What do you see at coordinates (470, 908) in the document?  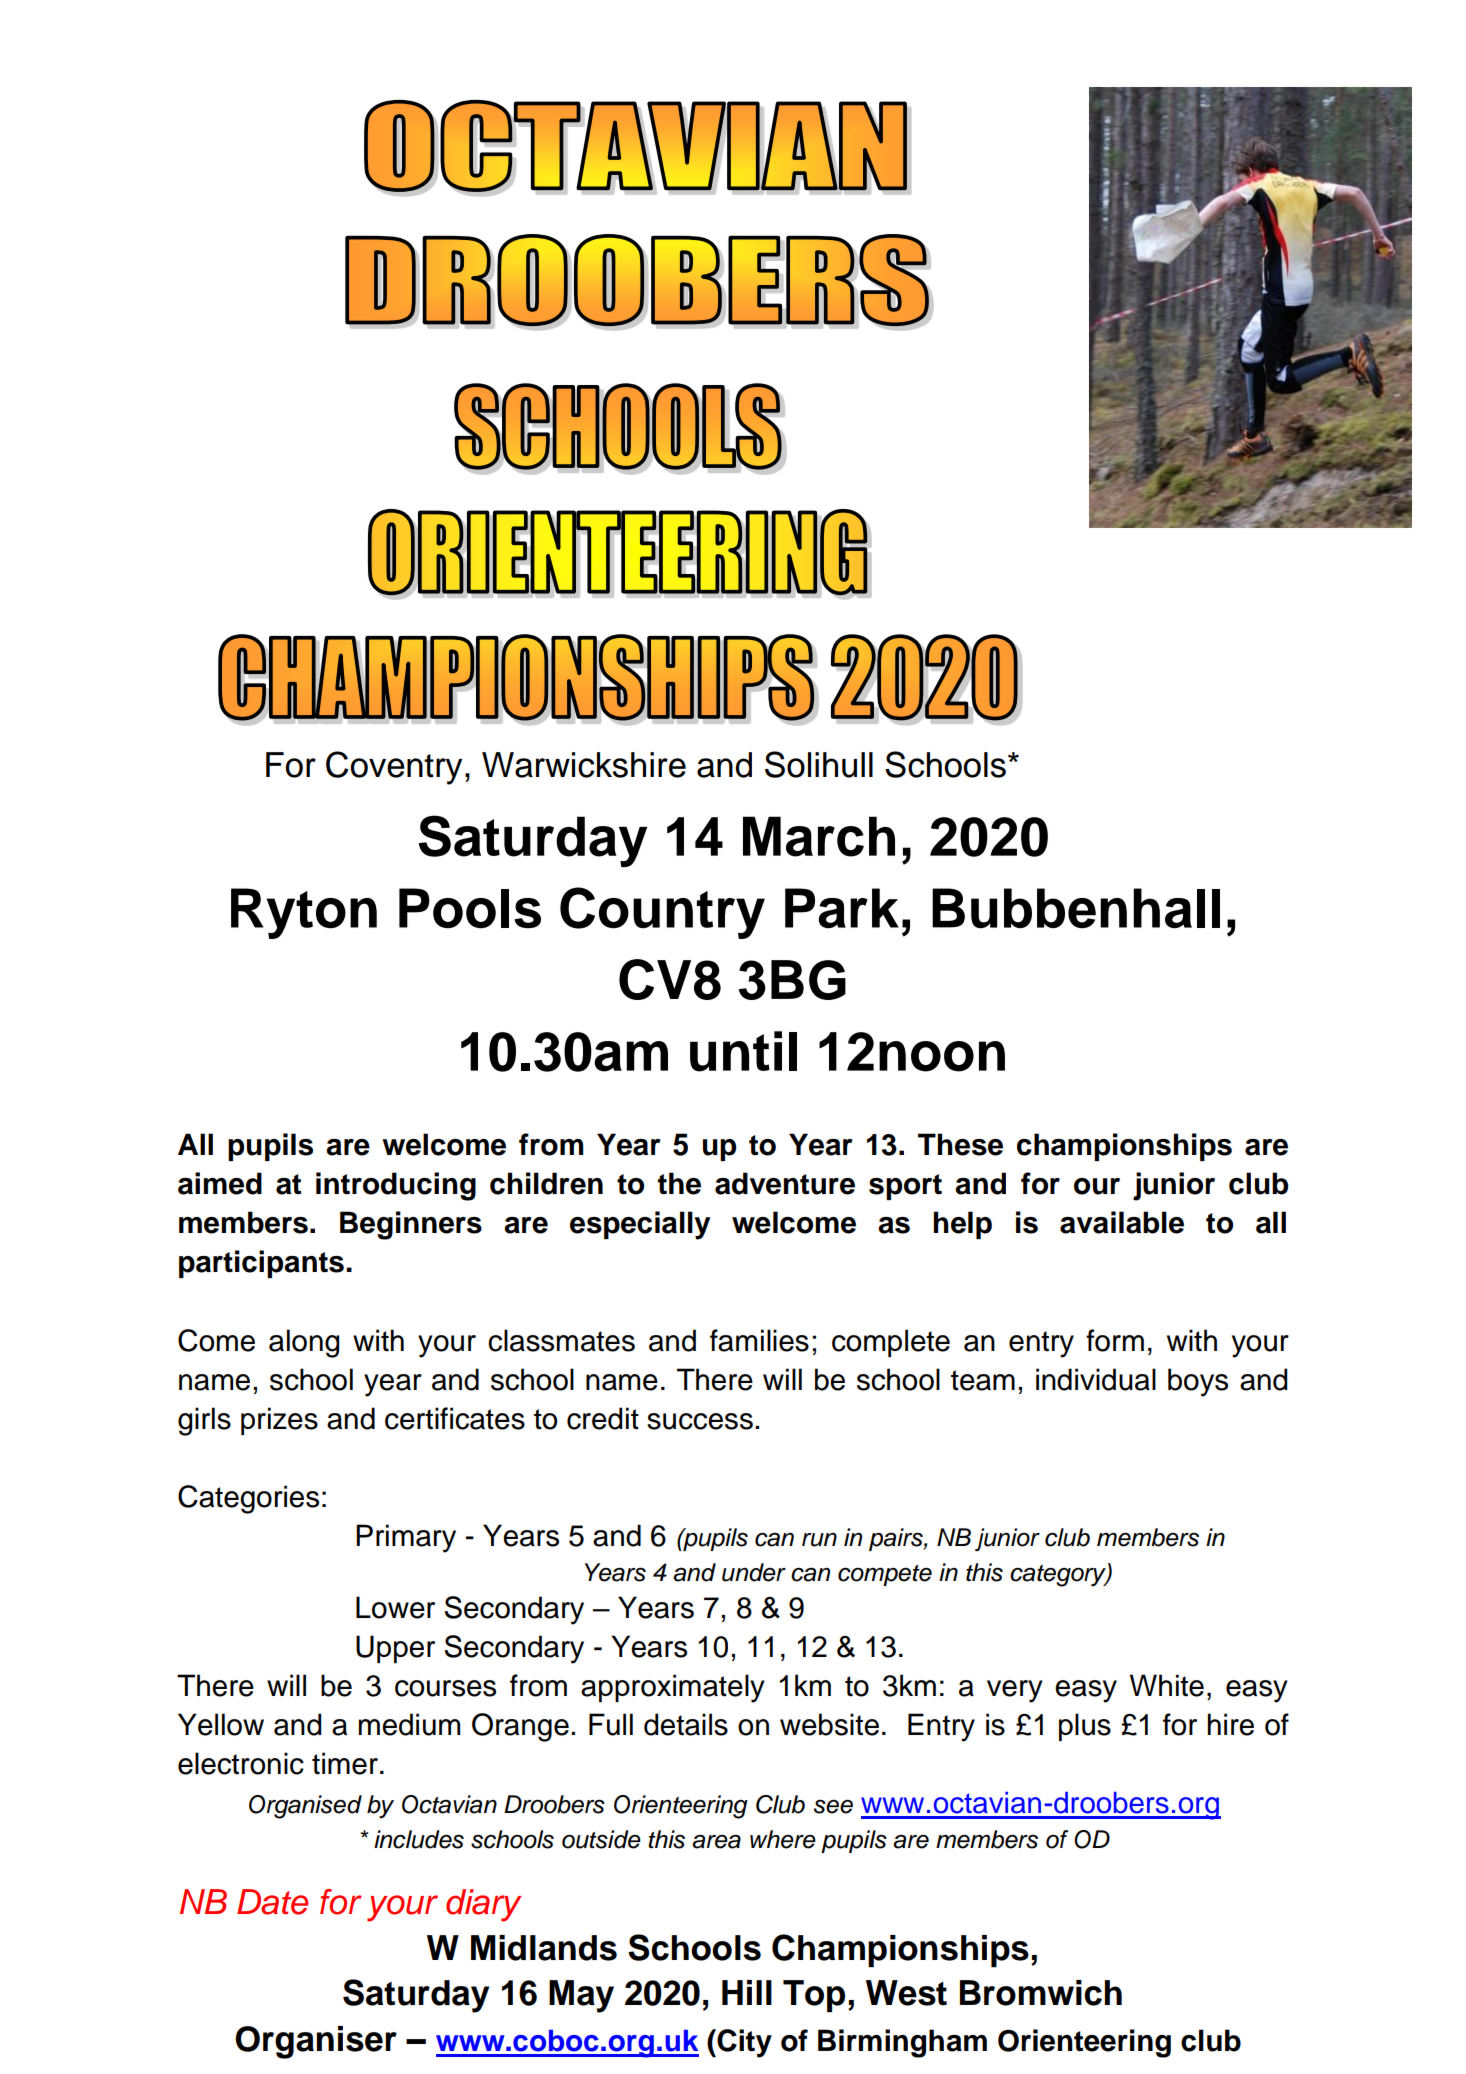 I see `Pools` at bounding box center [470, 908].
